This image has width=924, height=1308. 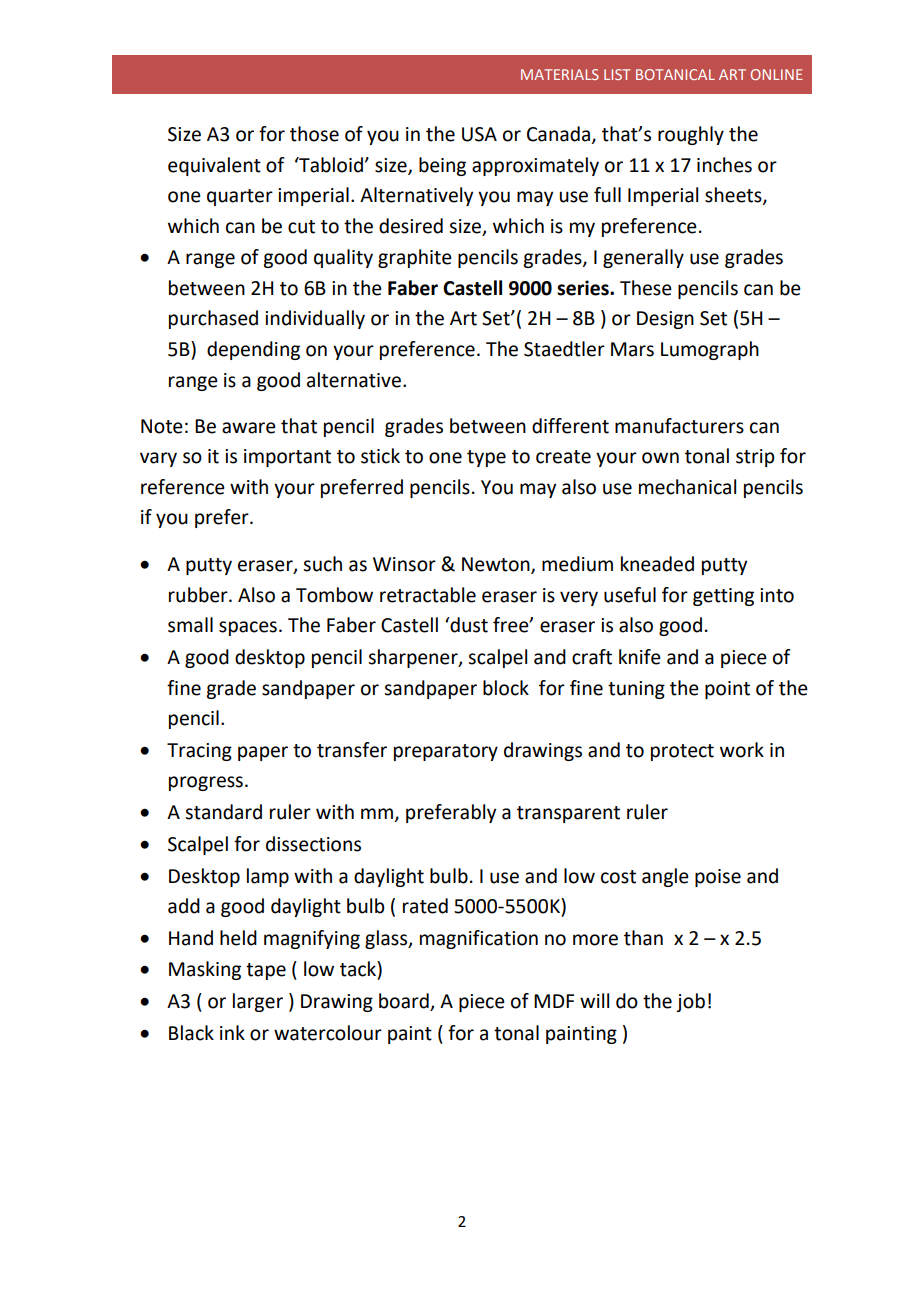 I want to click on board, so click(x=405, y=1002).
